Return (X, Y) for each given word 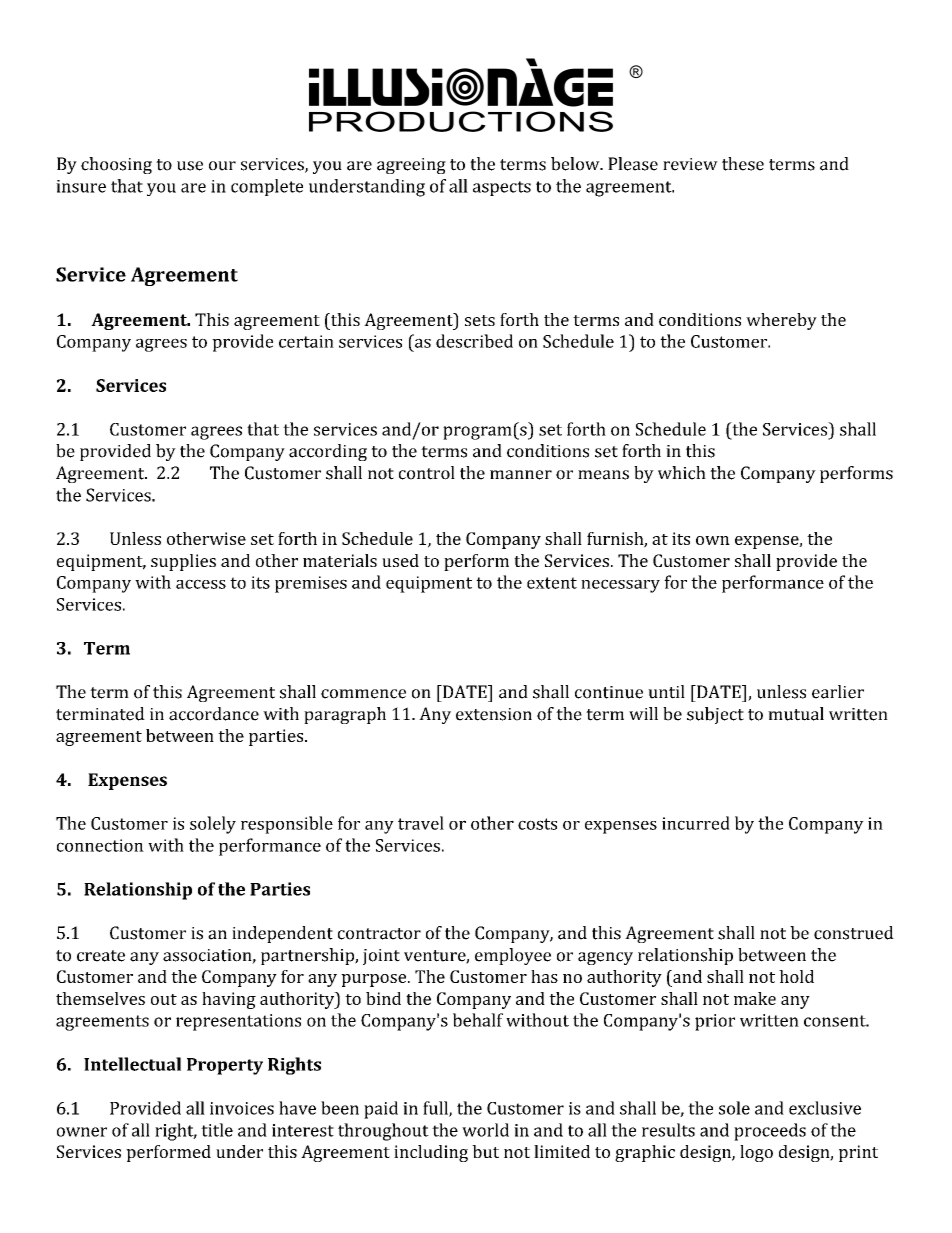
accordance (214, 714)
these (743, 164)
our (222, 166)
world (485, 1130)
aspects (502, 188)
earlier (838, 692)
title (217, 1130)
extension (494, 714)
